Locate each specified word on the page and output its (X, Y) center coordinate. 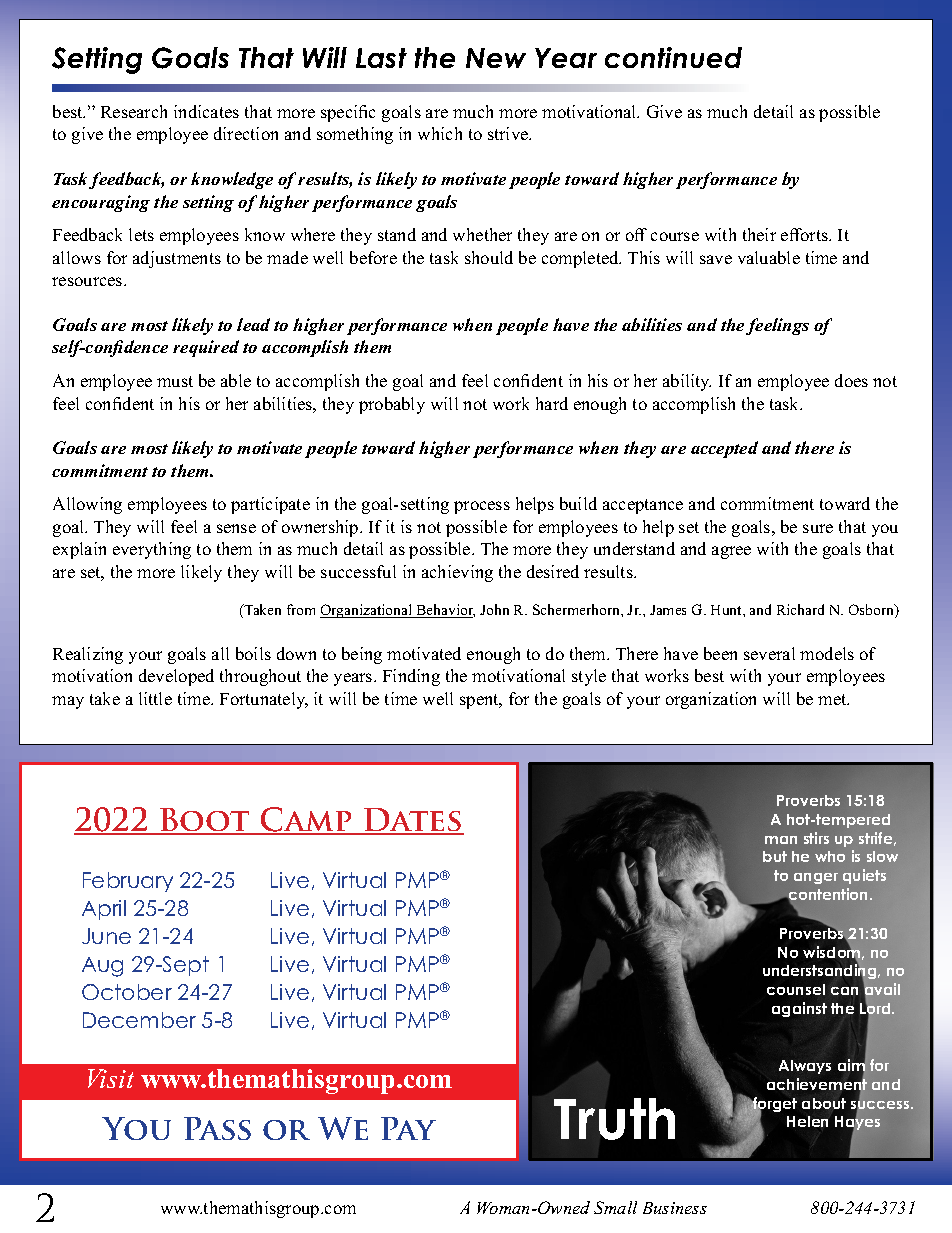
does (851, 380)
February (128, 882)
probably (392, 405)
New (496, 58)
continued (673, 57)
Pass (217, 1128)
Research (134, 111)
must (175, 381)
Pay (408, 1128)
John (494, 609)
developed (176, 677)
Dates (413, 821)
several (769, 653)
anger (816, 878)
